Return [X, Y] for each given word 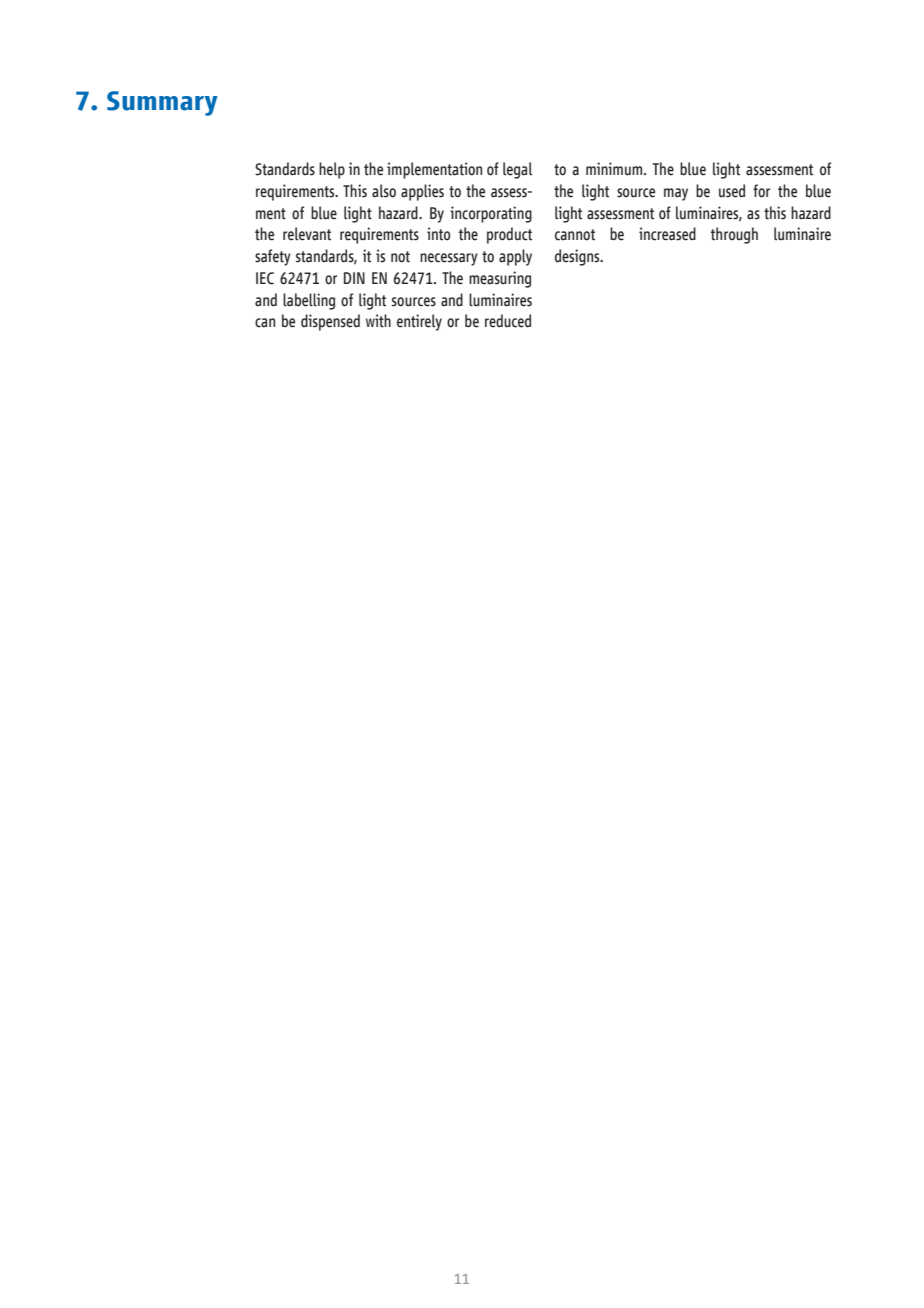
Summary [162, 103]
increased [667, 234]
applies [422, 192]
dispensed [330, 322]
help [332, 170]
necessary [449, 259]
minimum [615, 169]
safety [273, 257]
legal [517, 170]
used [732, 191]
